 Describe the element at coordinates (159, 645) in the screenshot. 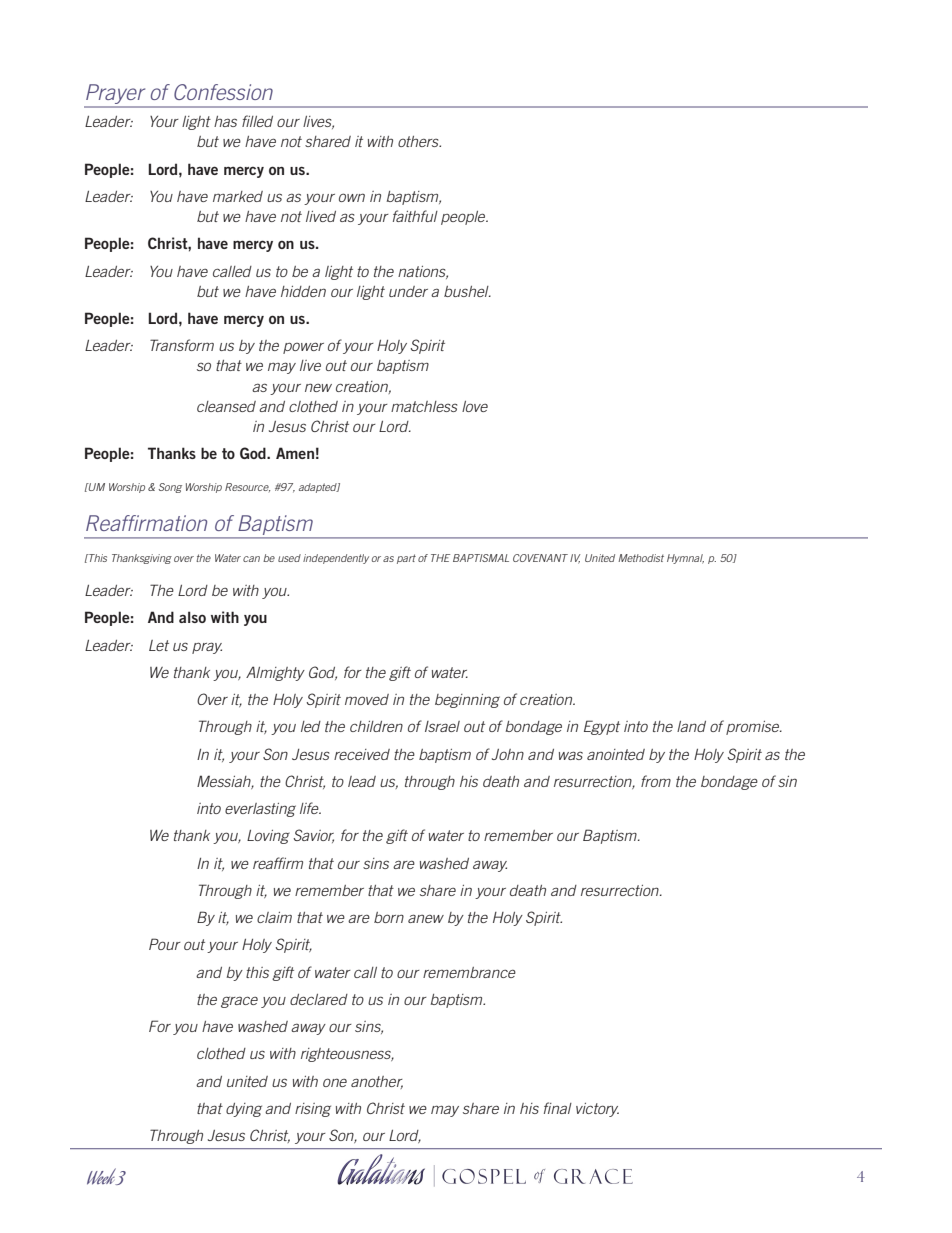

I see `Let` at that location.
